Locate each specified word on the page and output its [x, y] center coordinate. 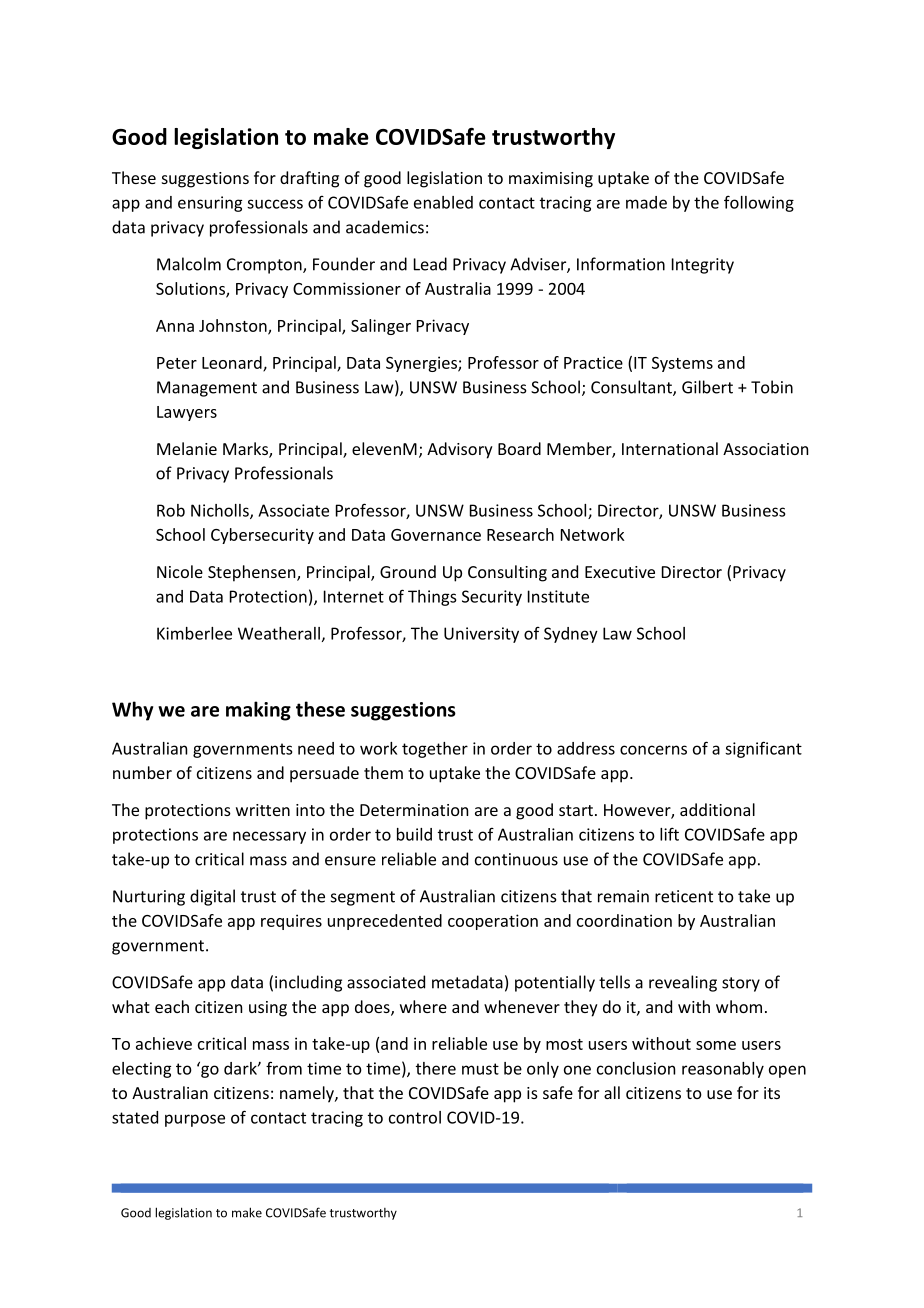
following [759, 203]
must [480, 1069]
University [481, 635]
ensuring [210, 204]
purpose [195, 1120]
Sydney [571, 635]
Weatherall [279, 633]
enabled [443, 202]
